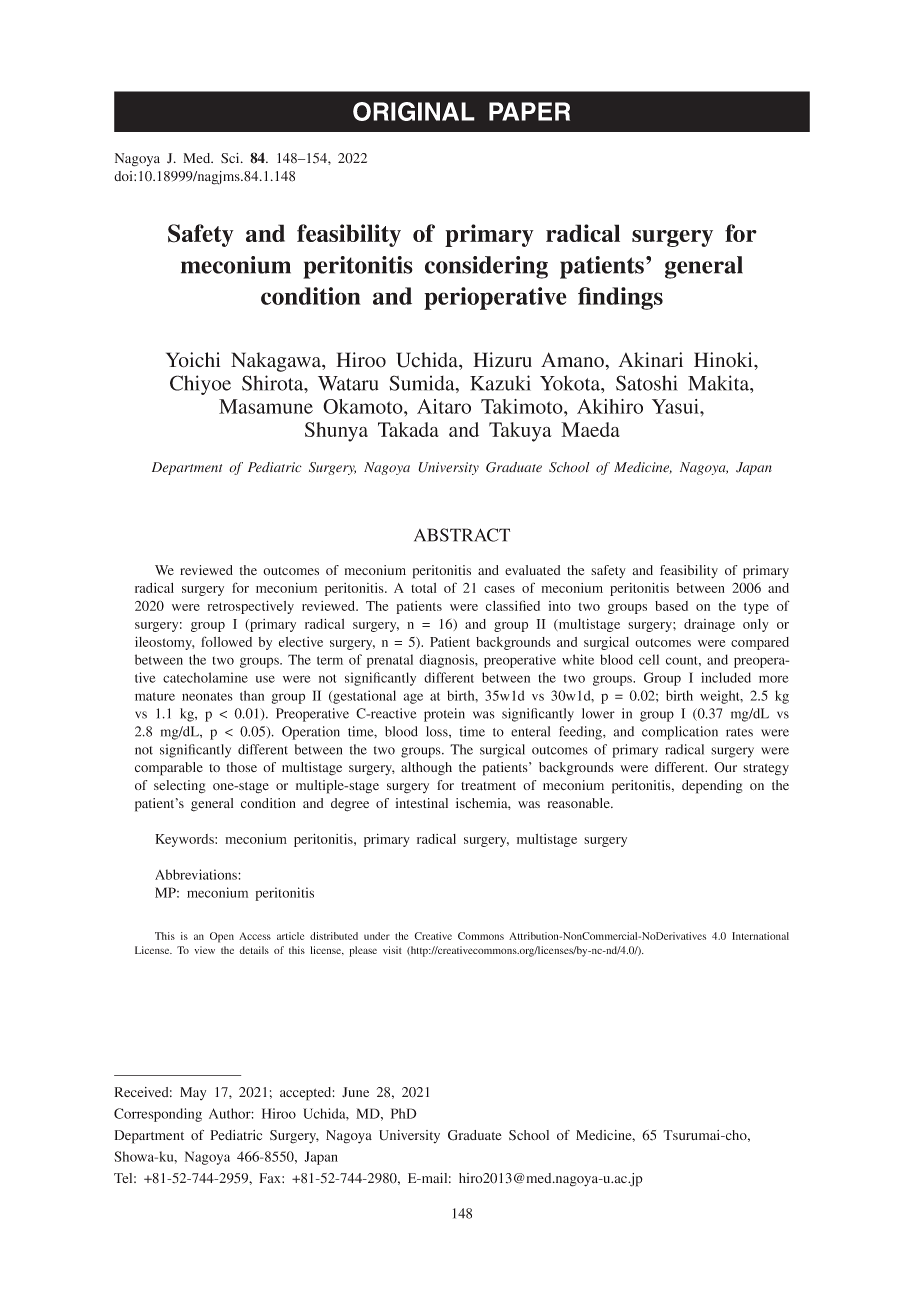 This screenshot has height=1305, width=924. What do you see at coordinates (414, 111) in the screenshot?
I see `ORIGINAL` at bounding box center [414, 111].
